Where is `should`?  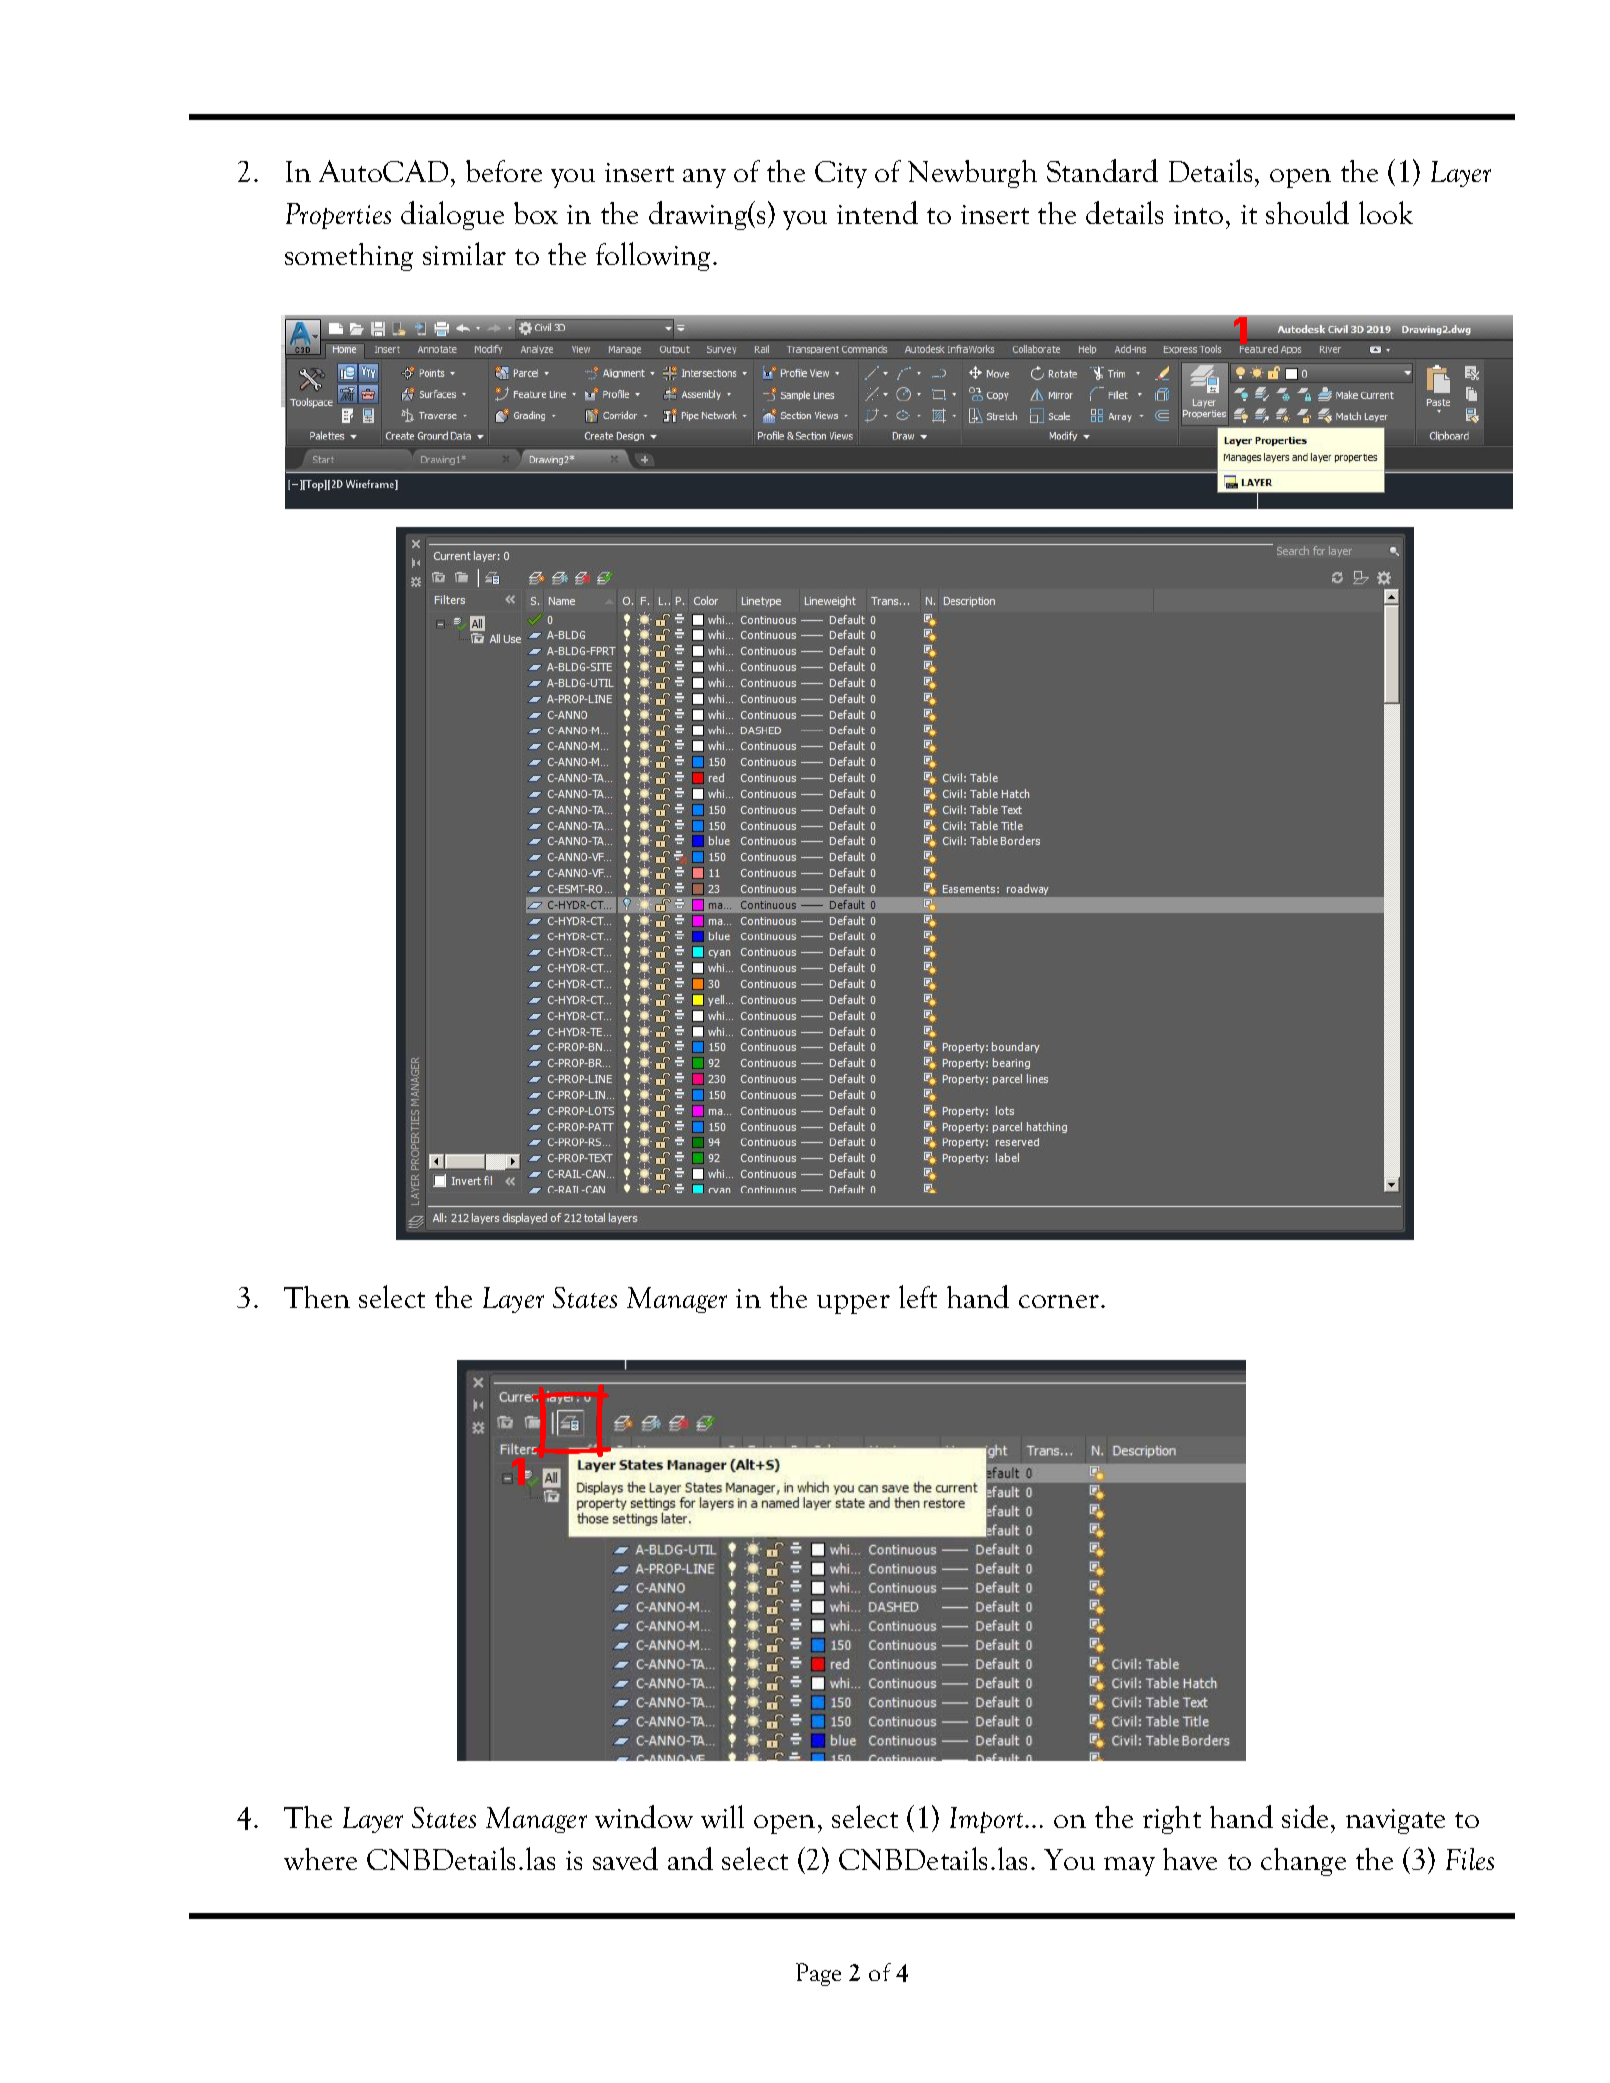 should is located at coordinates (1307, 212).
